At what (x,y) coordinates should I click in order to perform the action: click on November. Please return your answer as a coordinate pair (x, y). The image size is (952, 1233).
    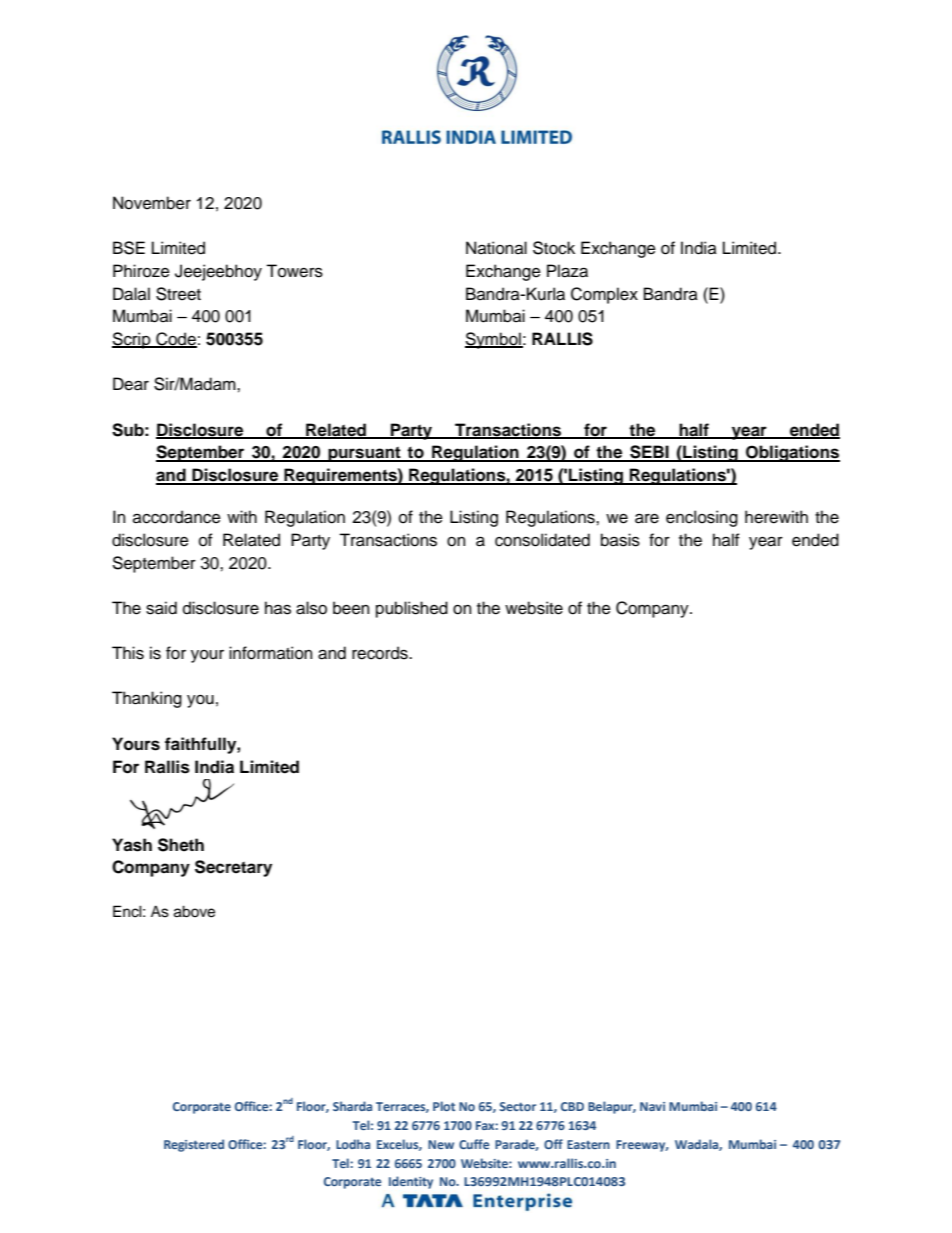
    Looking at the image, I should click on (152, 203).
